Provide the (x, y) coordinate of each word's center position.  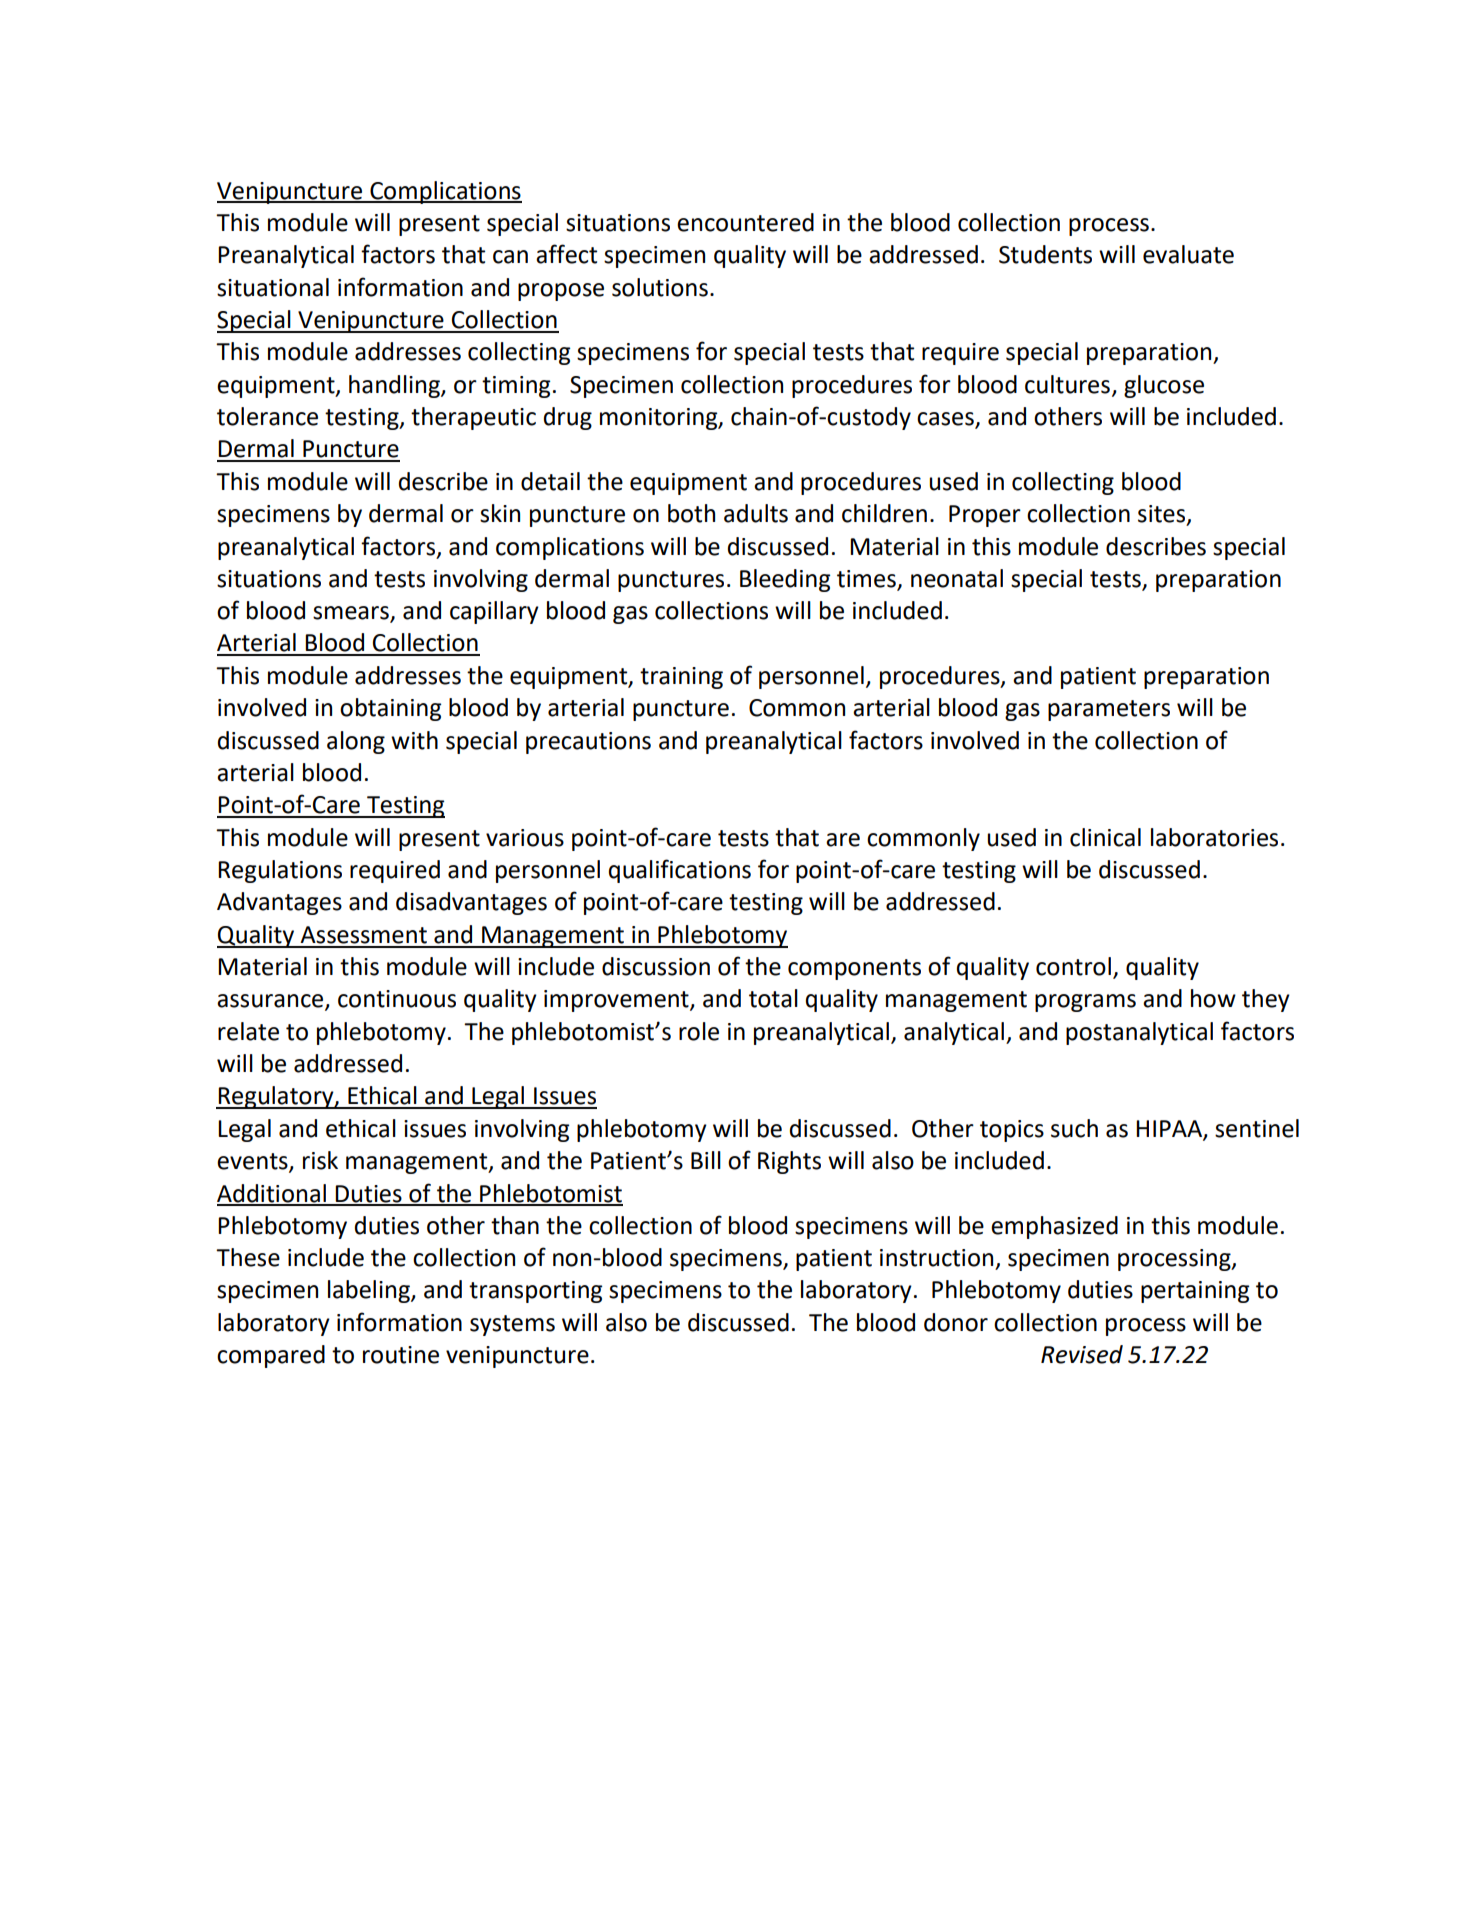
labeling (370, 1291)
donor (956, 1322)
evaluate (1188, 254)
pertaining (1195, 1292)
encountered (745, 222)
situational (273, 287)
